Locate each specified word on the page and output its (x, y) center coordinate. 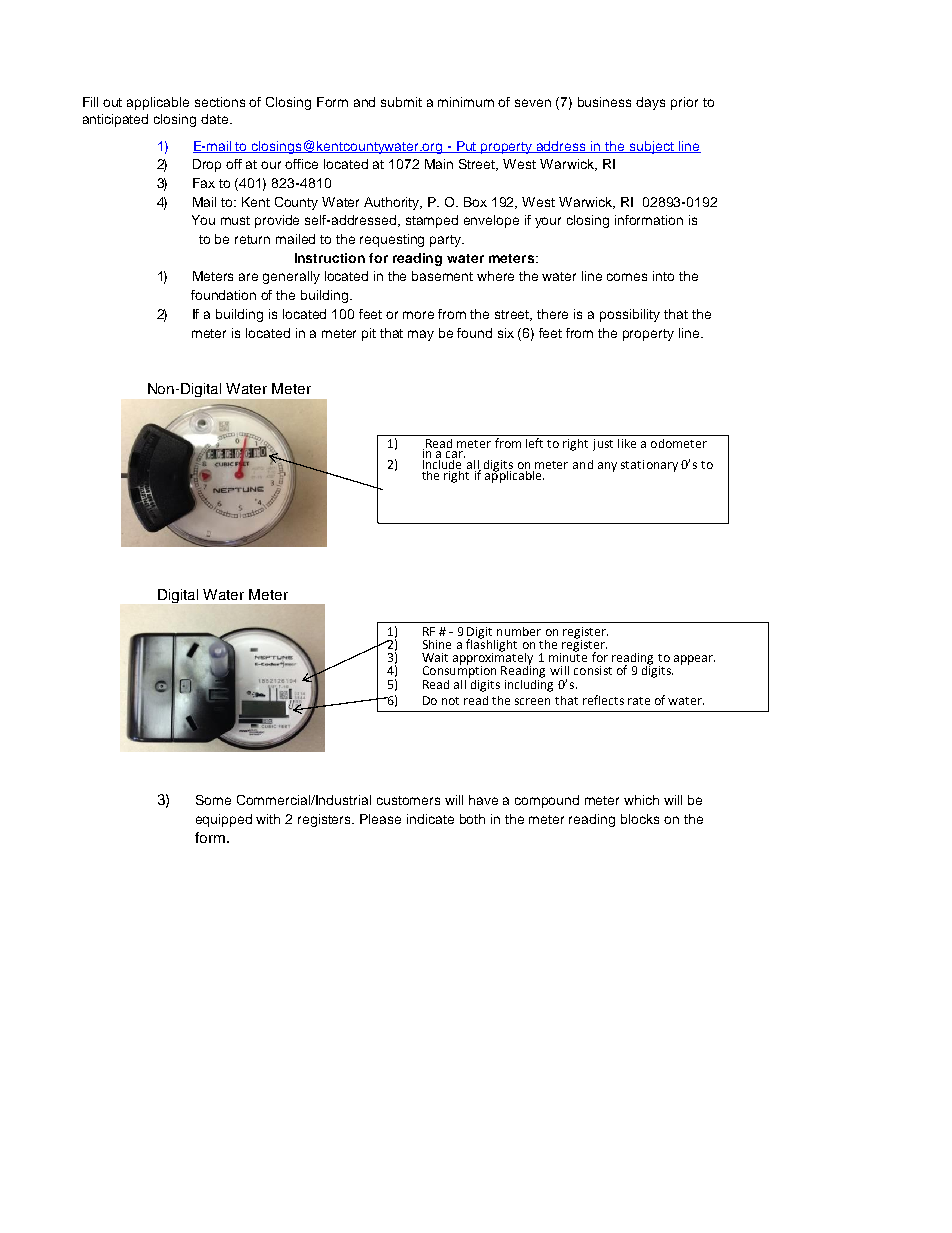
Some (213, 800)
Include (444, 463)
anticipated (115, 120)
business (604, 102)
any (607, 467)
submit (401, 102)
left (534, 443)
